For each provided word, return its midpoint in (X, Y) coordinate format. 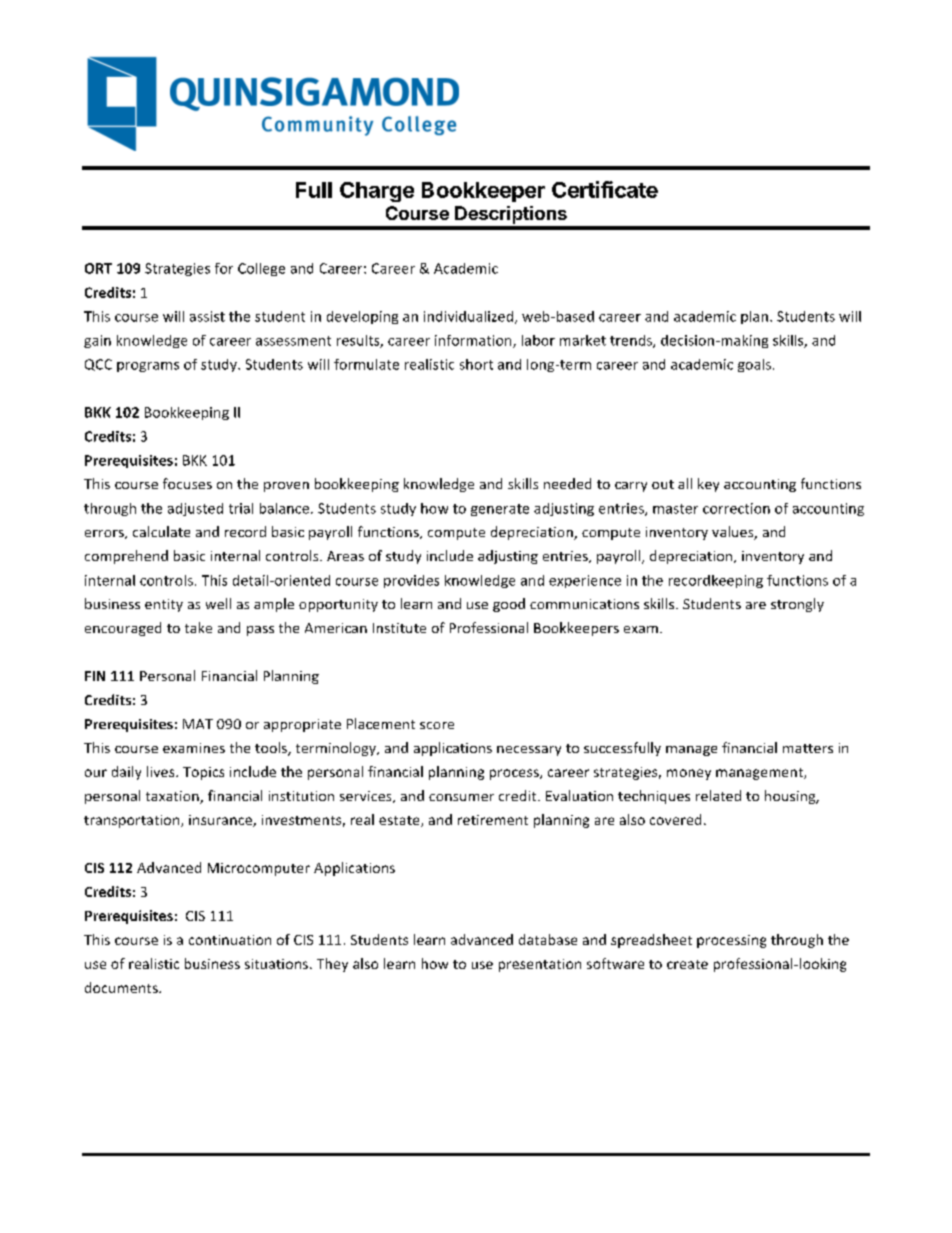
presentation (540, 965)
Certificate (605, 189)
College (261, 269)
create (687, 964)
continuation (230, 940)
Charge (377, 192)
